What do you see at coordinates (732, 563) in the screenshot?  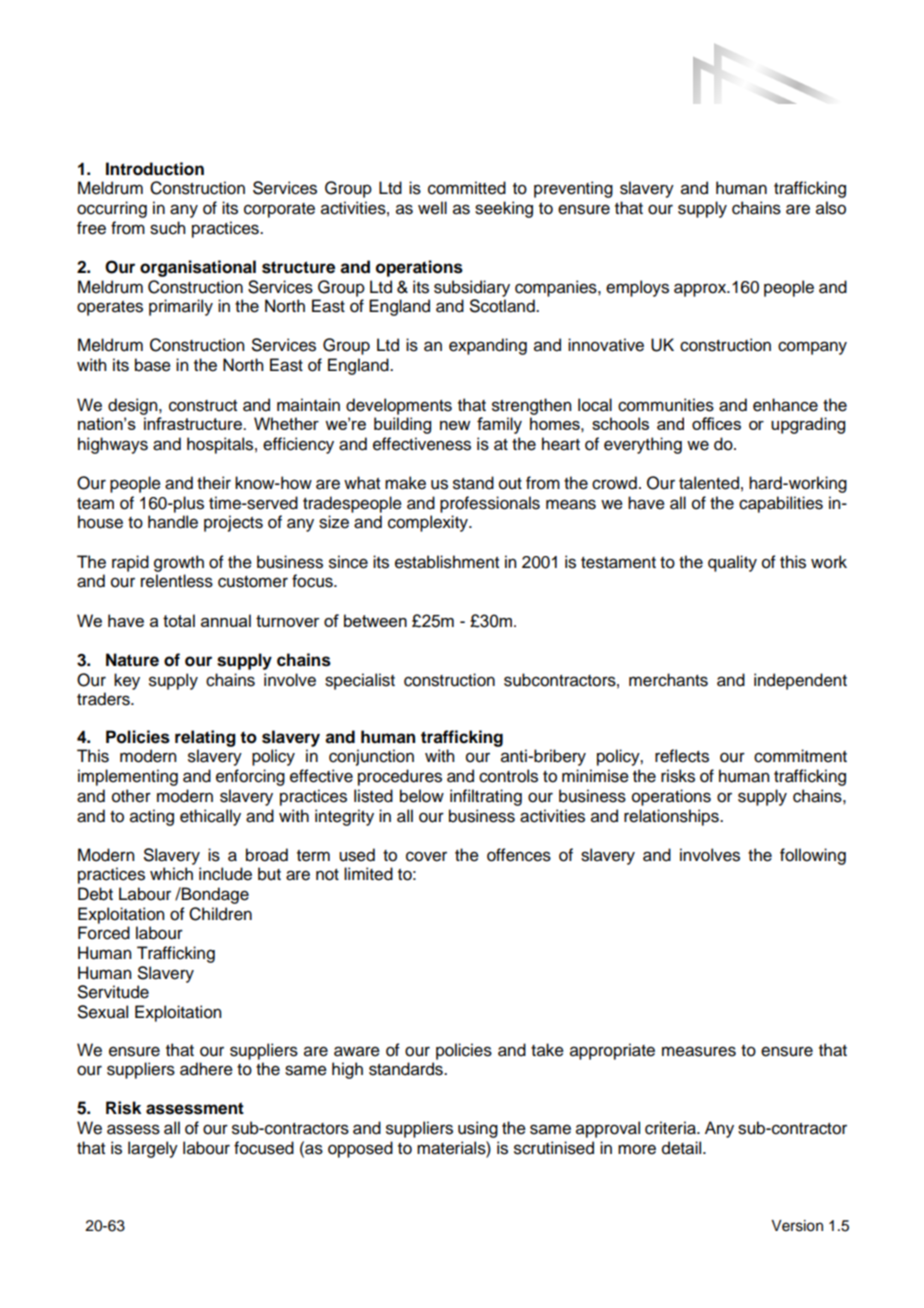 I see `quality` at bounding box center [732, 563].
